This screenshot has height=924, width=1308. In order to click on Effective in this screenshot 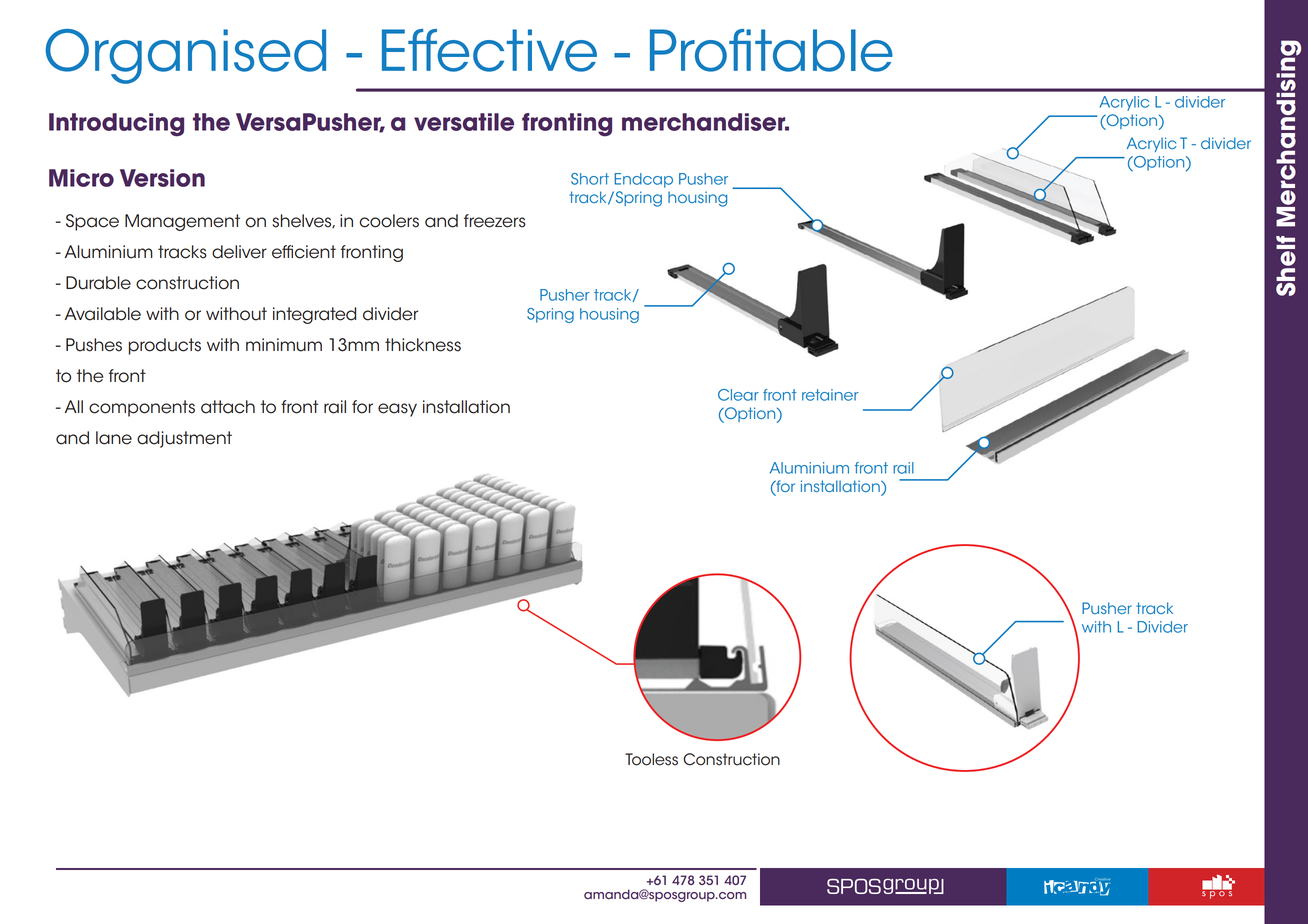, I will do `click(489, 50)`.
